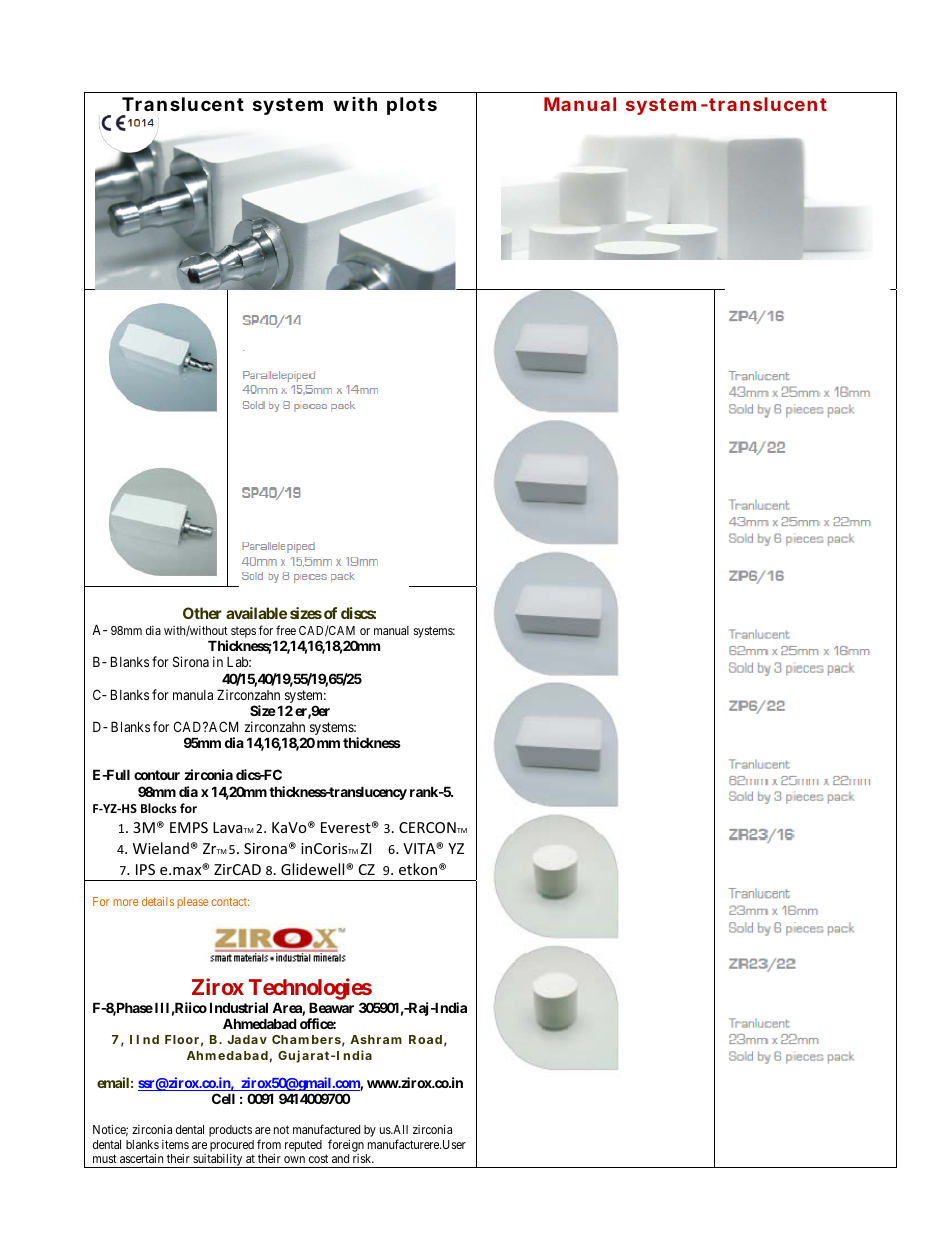  What do you see at coordinates (412, 106) in the screenshot?
I see `plots` at bounding box center [412, 106].
